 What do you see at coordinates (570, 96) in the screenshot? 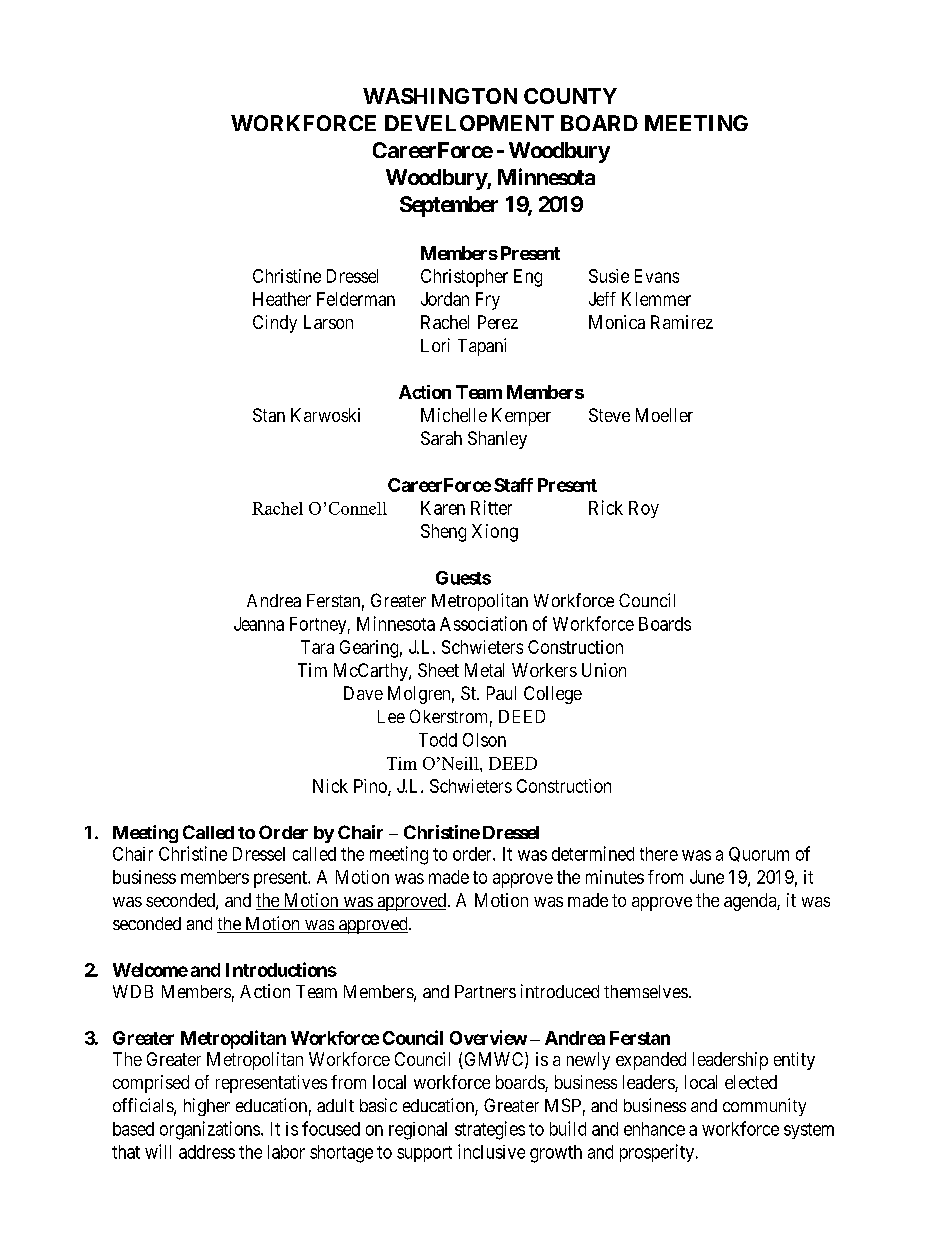
I see `COUNTY` at bounding box center [570, 96].
